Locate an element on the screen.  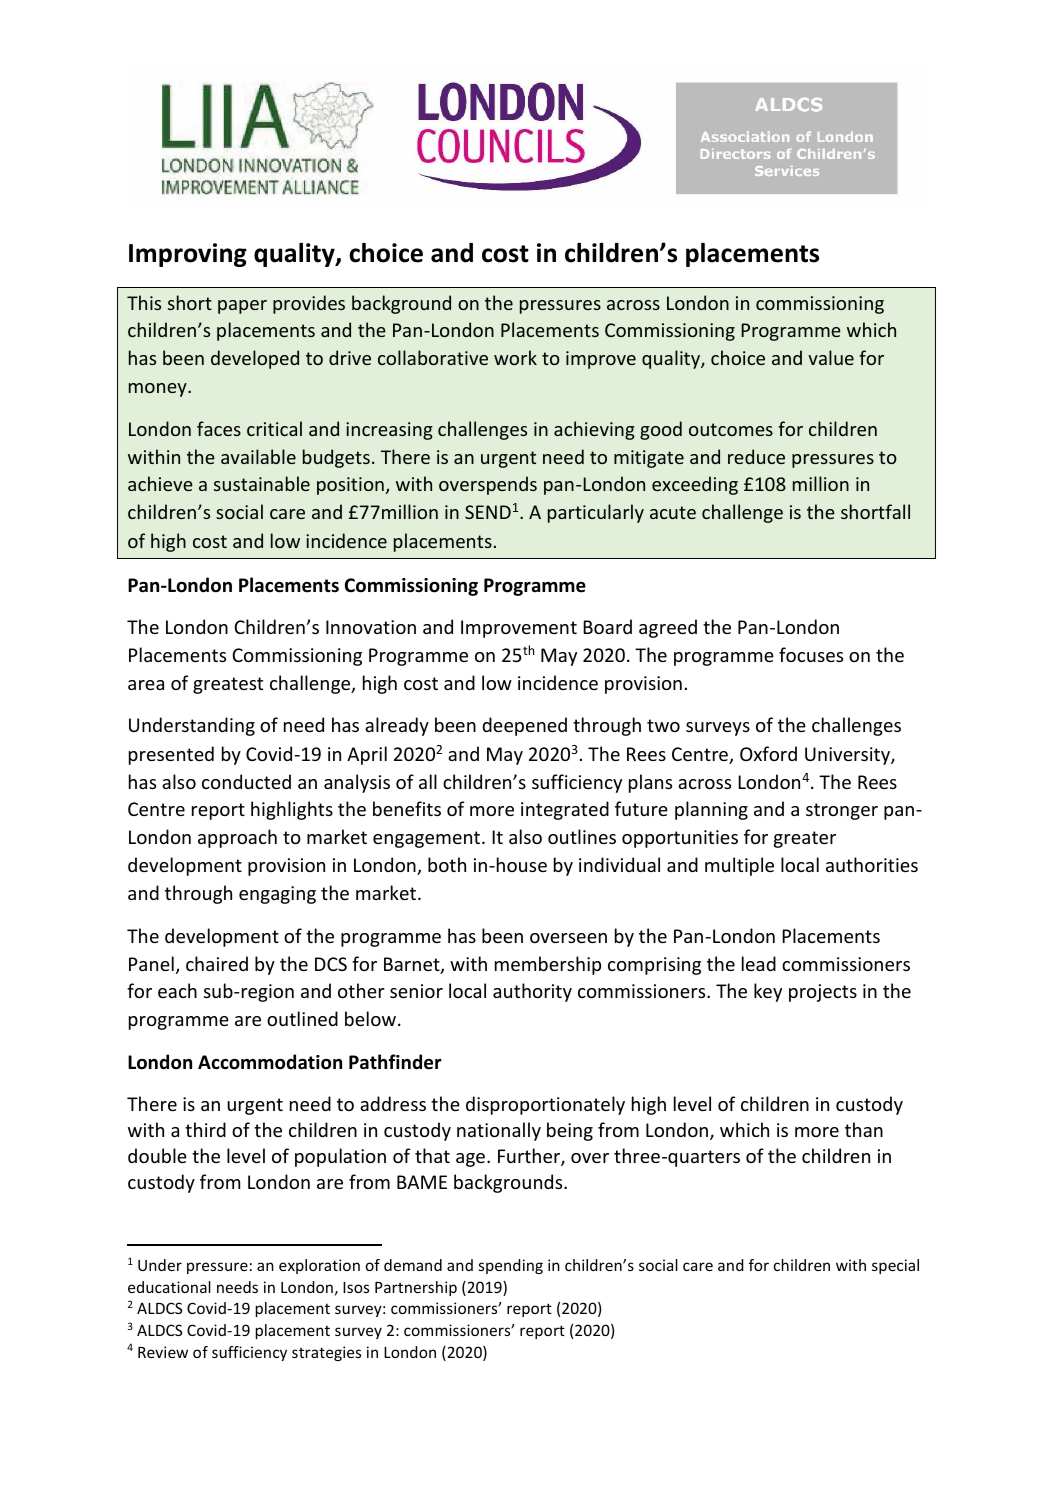
focuses is located at coordinates (811, 654).
